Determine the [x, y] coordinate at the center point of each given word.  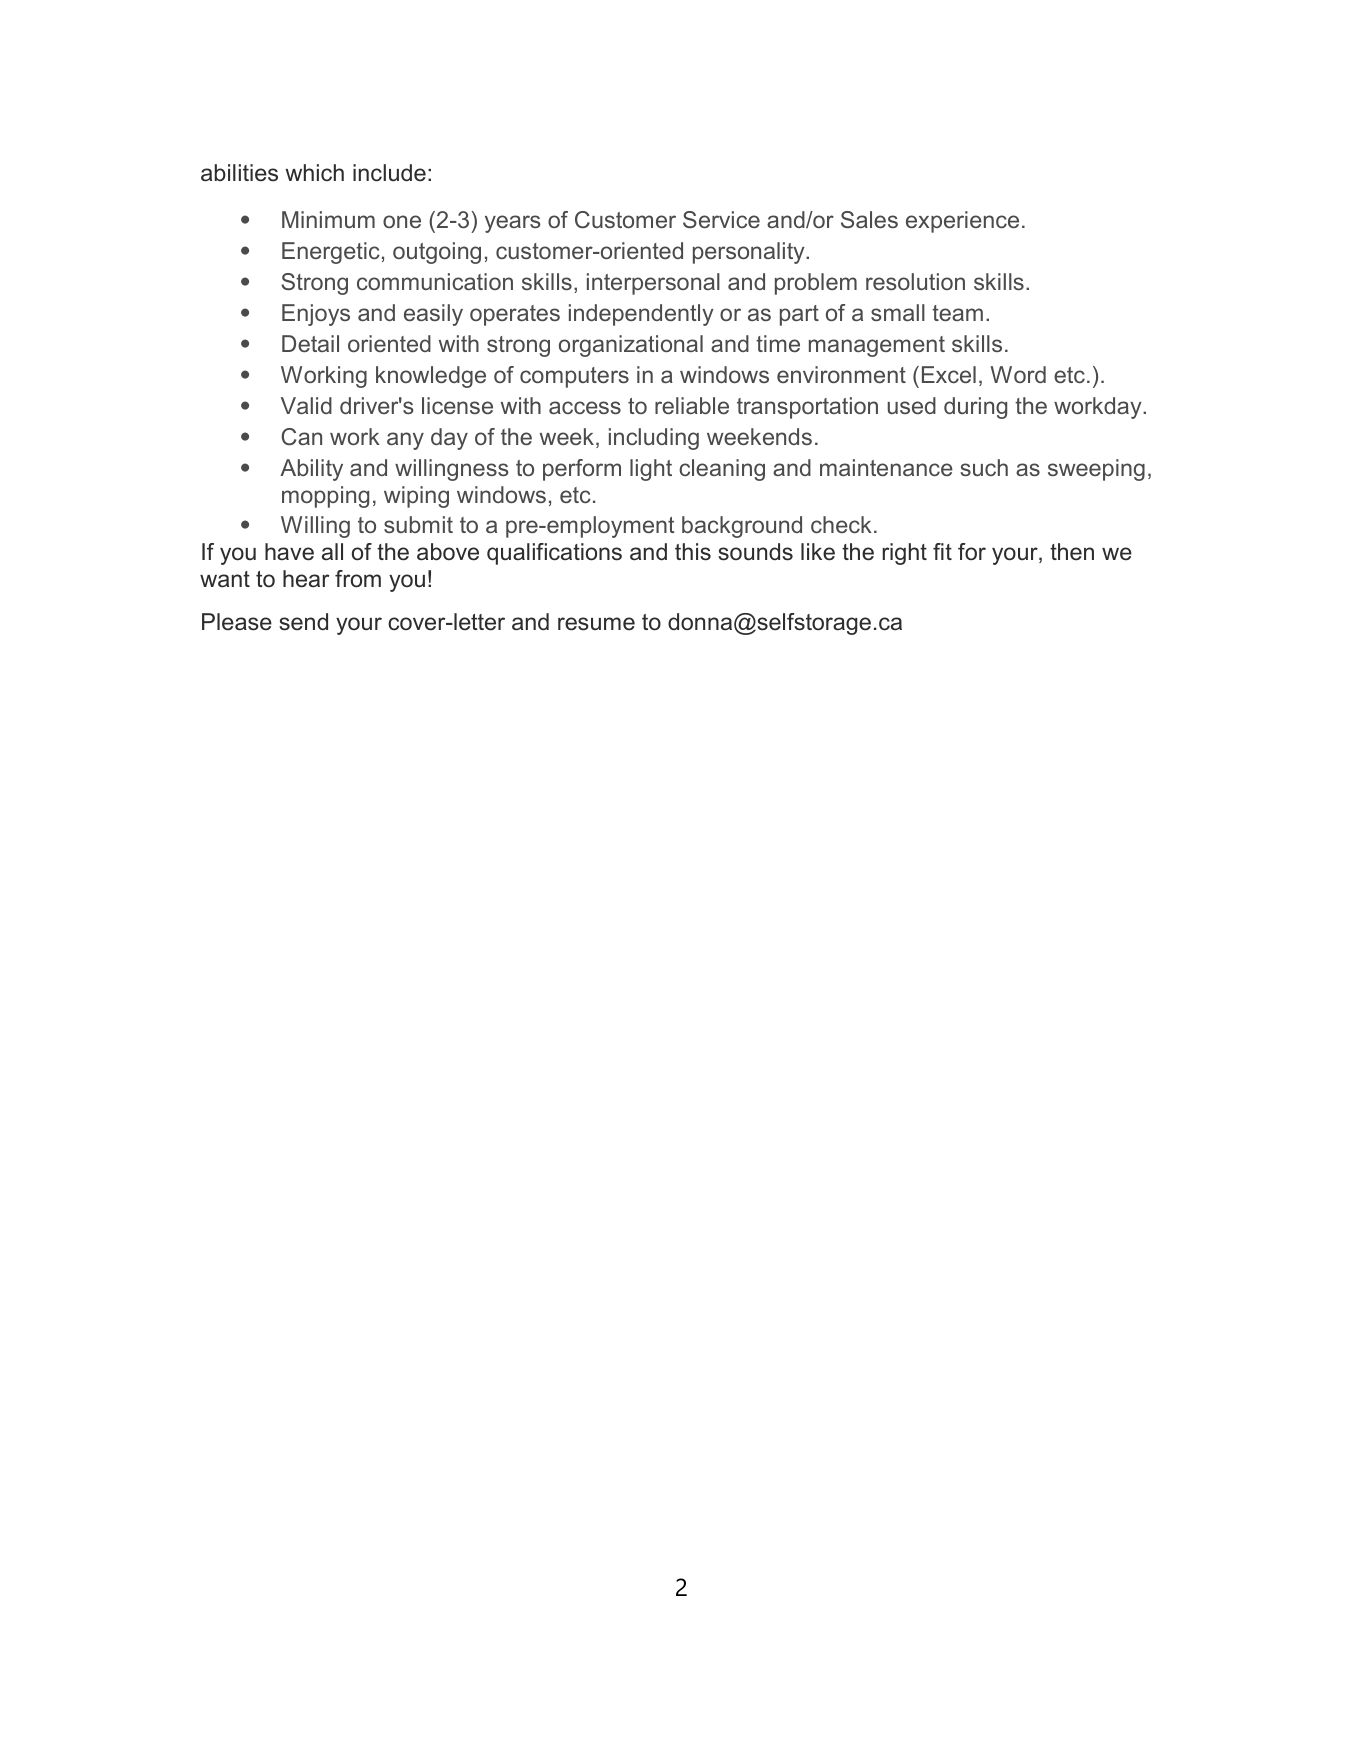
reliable [692, 405]
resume [596, 624]
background [742, 527]
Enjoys [316, 315]
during [975, 408]
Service [721, 219]
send [303, 622]
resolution [915, 281]
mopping [325, 497]
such [984, 467]
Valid [306, 405]
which [314, 172]
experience [962, 222]
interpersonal [653, 284]
